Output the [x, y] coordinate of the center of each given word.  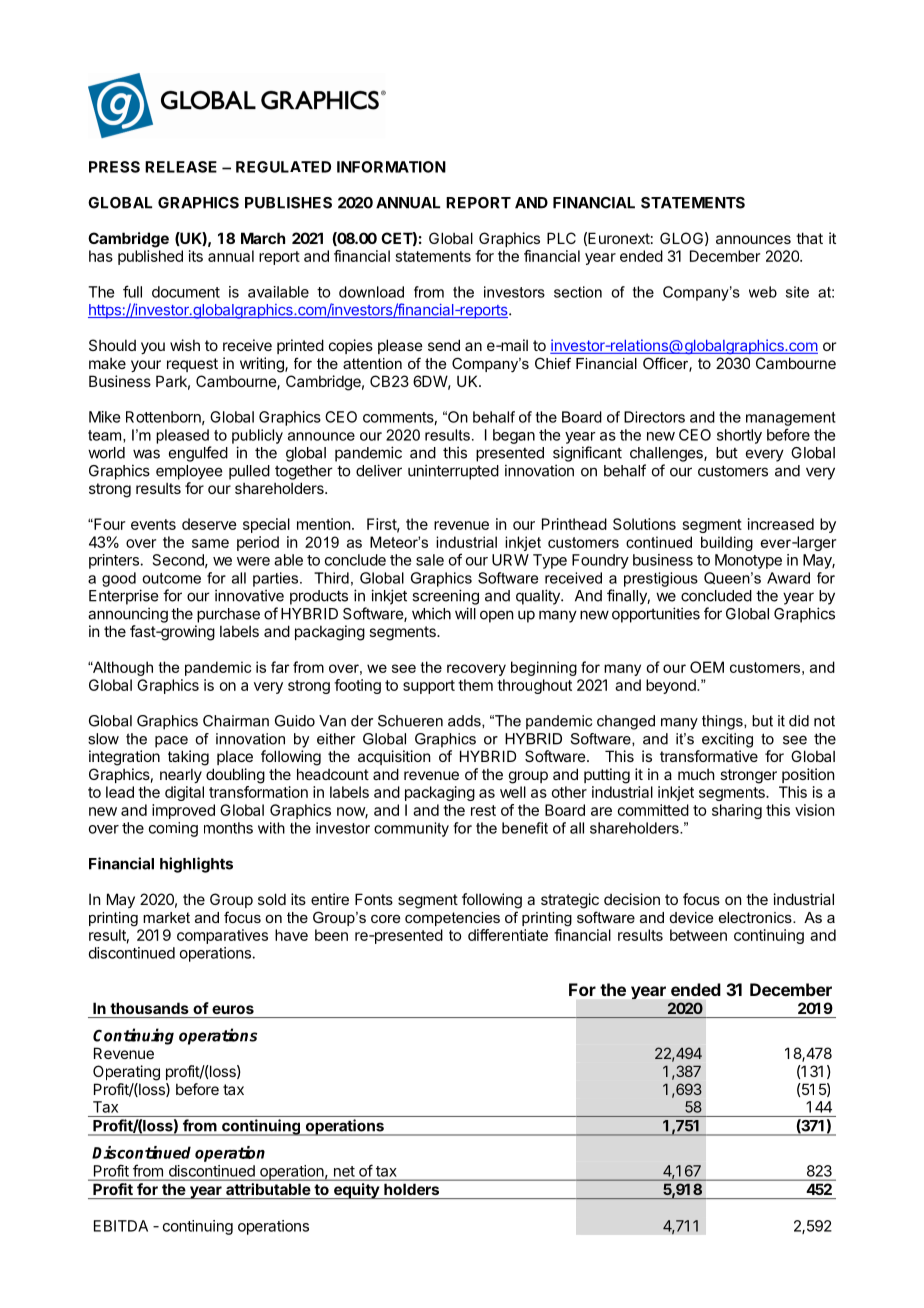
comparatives [222, 936]
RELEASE [181, 167]
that [809, 238]
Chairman [236, 721]
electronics [756, 917]
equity [356, 1191]
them [475, 685]
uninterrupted [453, 472]
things [723, 722]
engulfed [198, 454]
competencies [452, 919]
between [698, 935]
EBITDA [121, 1226]
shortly [739, 436]
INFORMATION [391, 167]
